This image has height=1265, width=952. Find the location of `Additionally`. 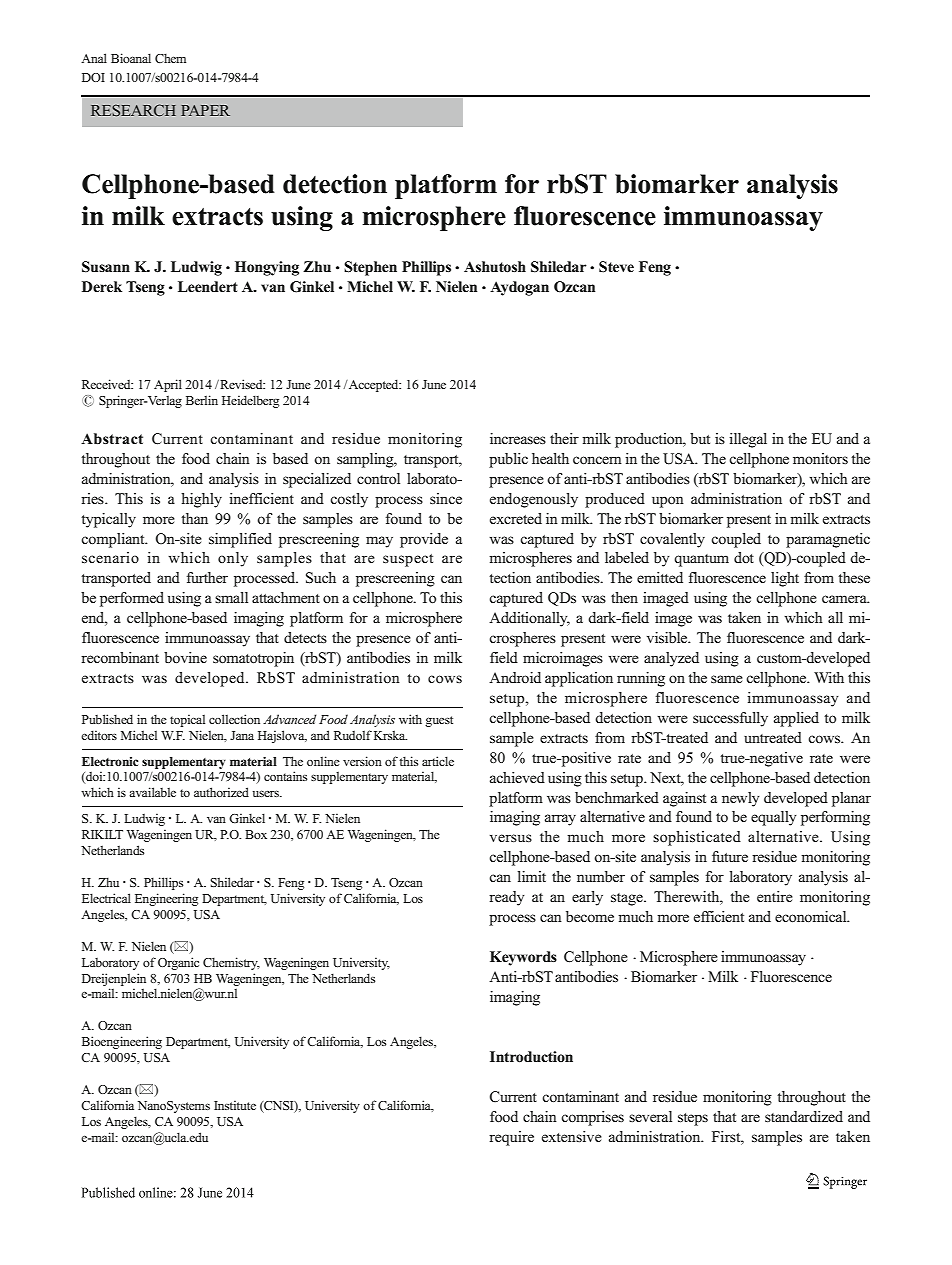

Additionally is located at coordinates (529, 619).
